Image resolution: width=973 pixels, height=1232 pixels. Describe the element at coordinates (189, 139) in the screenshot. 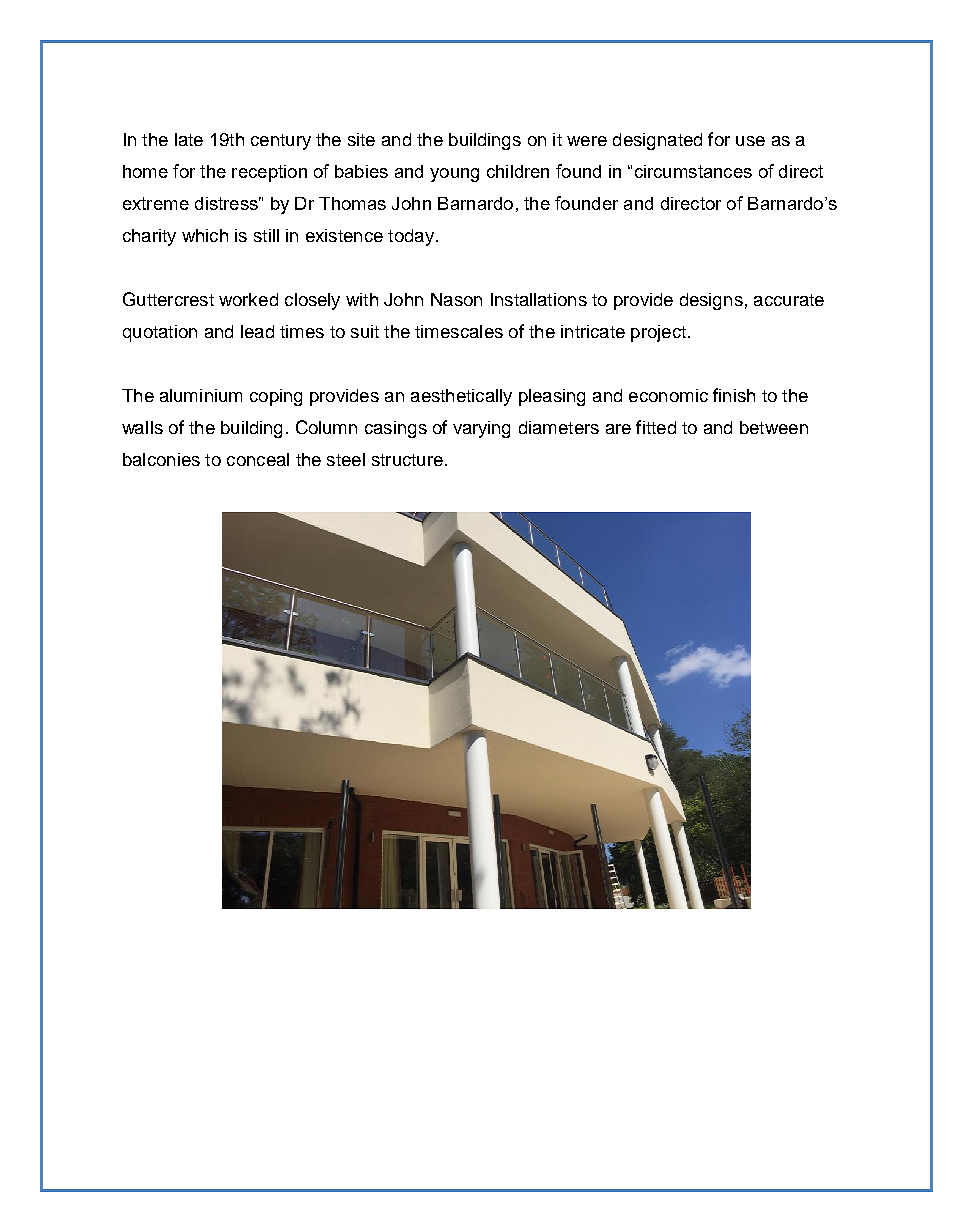

I see `late` at that location.
